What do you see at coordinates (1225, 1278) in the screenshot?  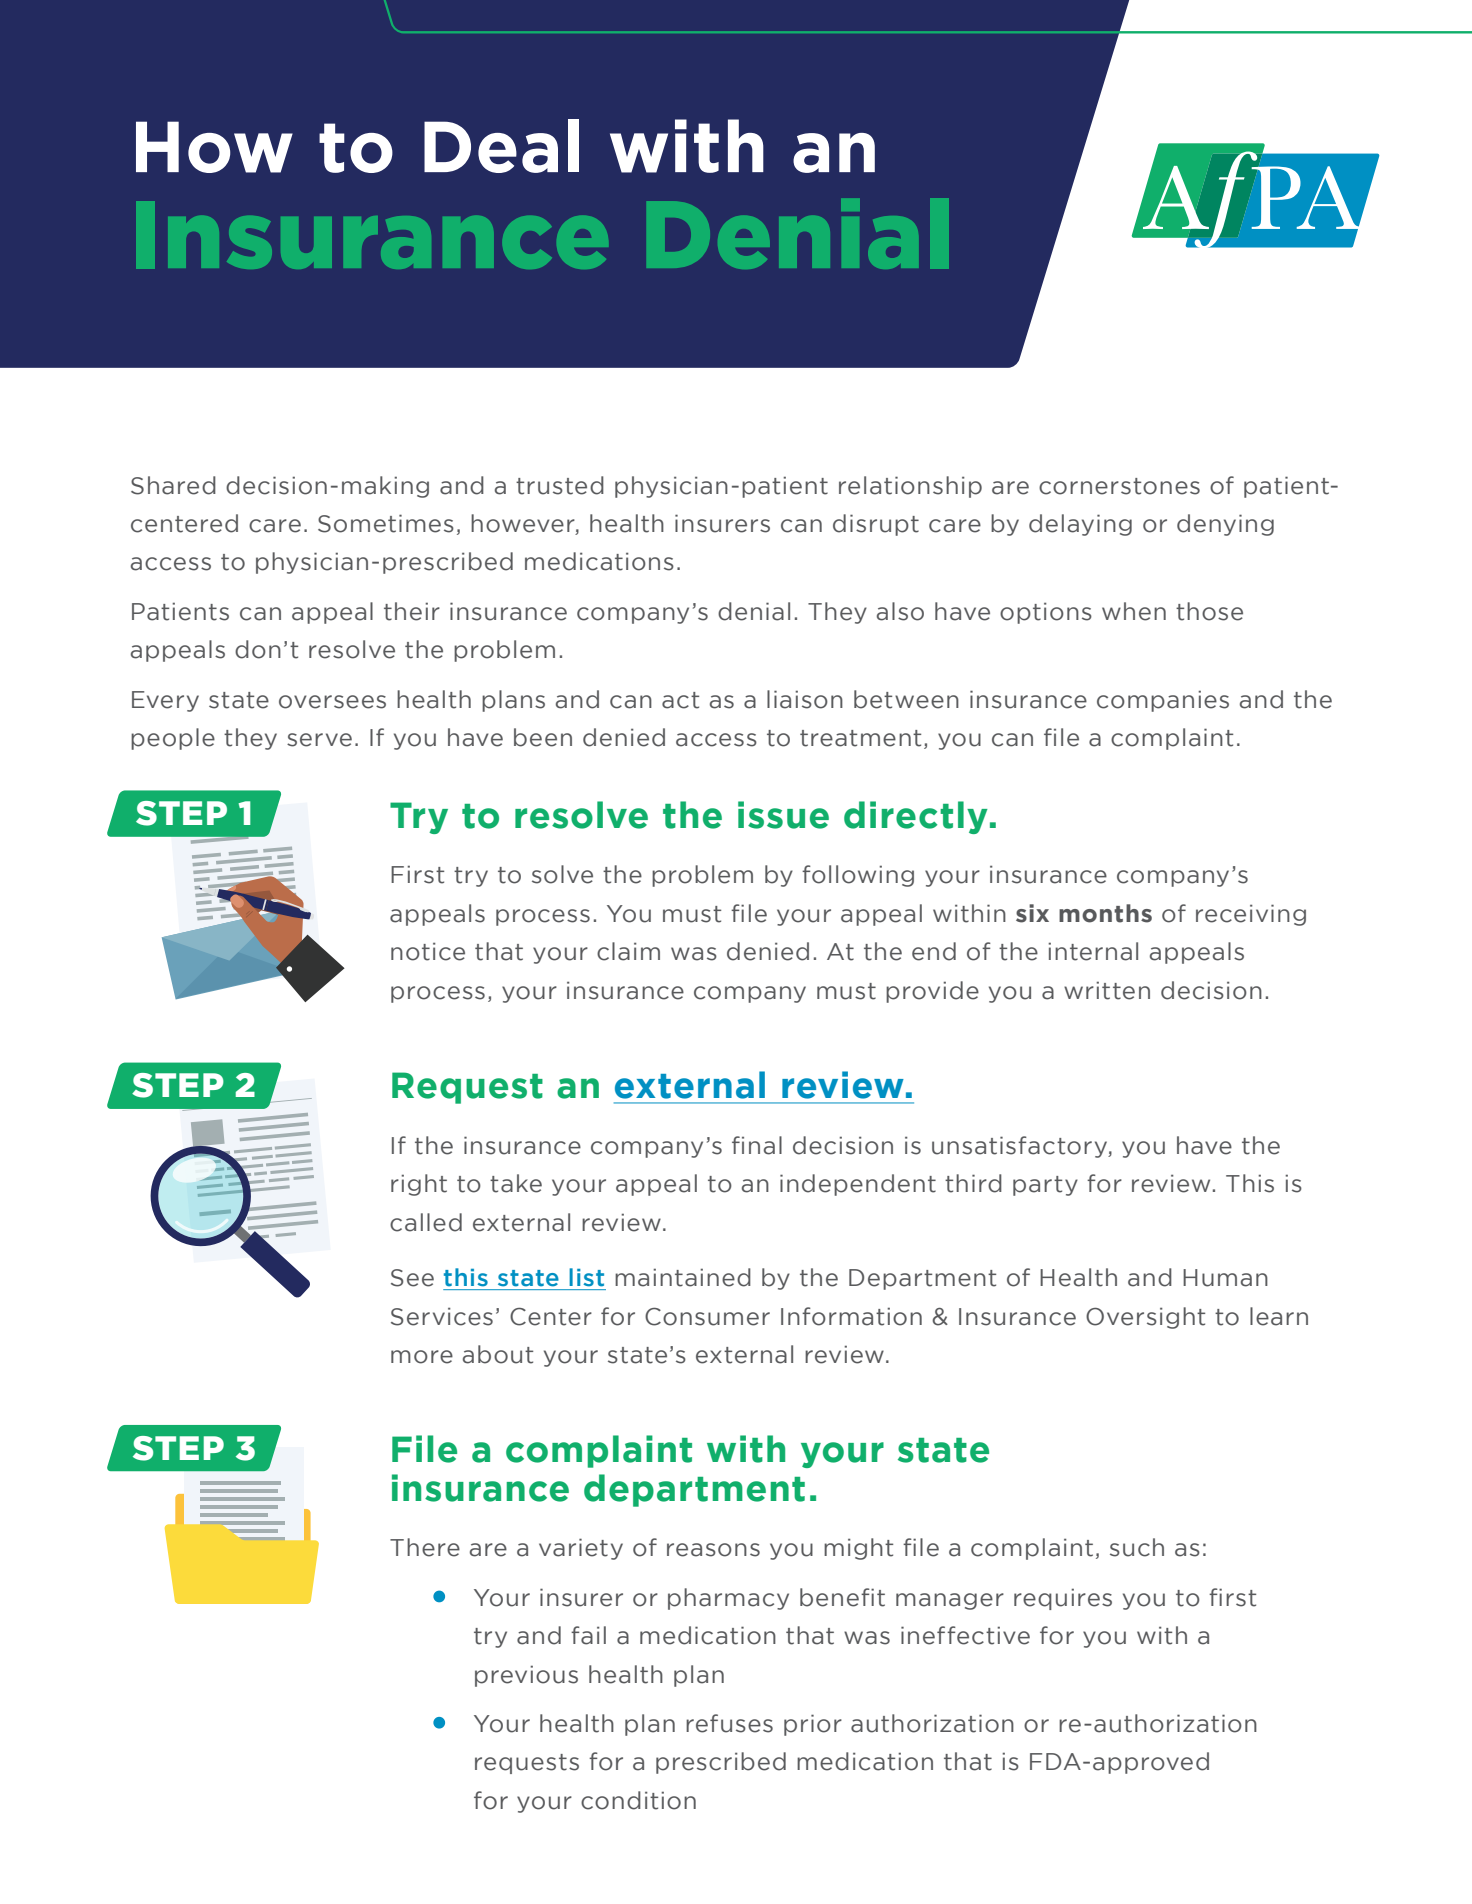 I see `Human` at bounding box center [1225, 1278].
